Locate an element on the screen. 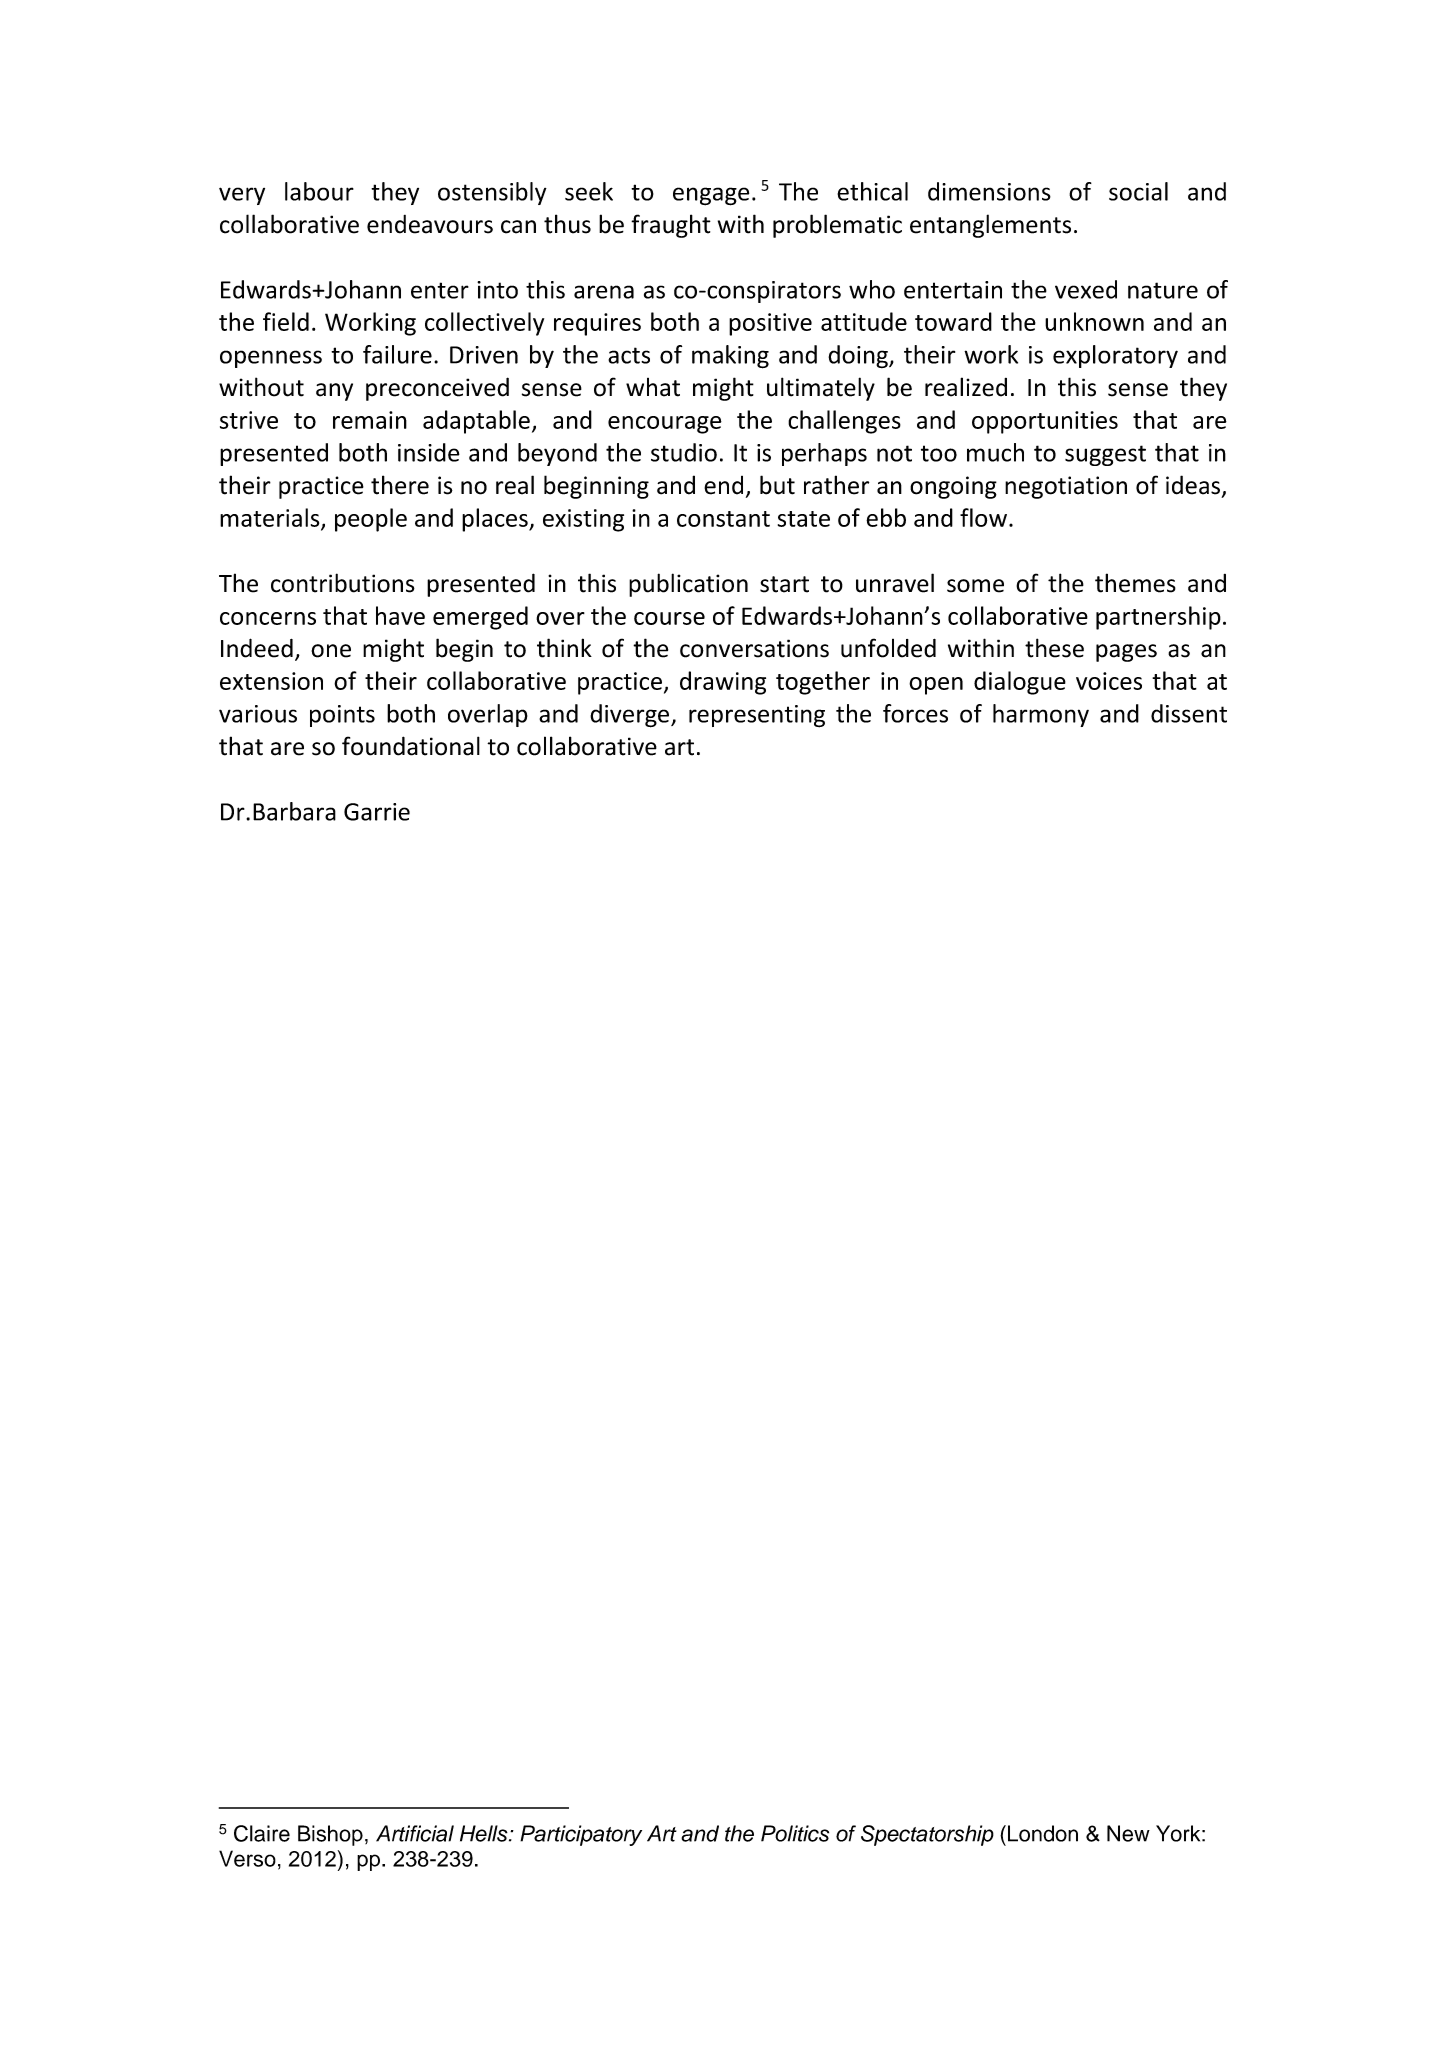  Politics is located at coordinates (795, 1833).
